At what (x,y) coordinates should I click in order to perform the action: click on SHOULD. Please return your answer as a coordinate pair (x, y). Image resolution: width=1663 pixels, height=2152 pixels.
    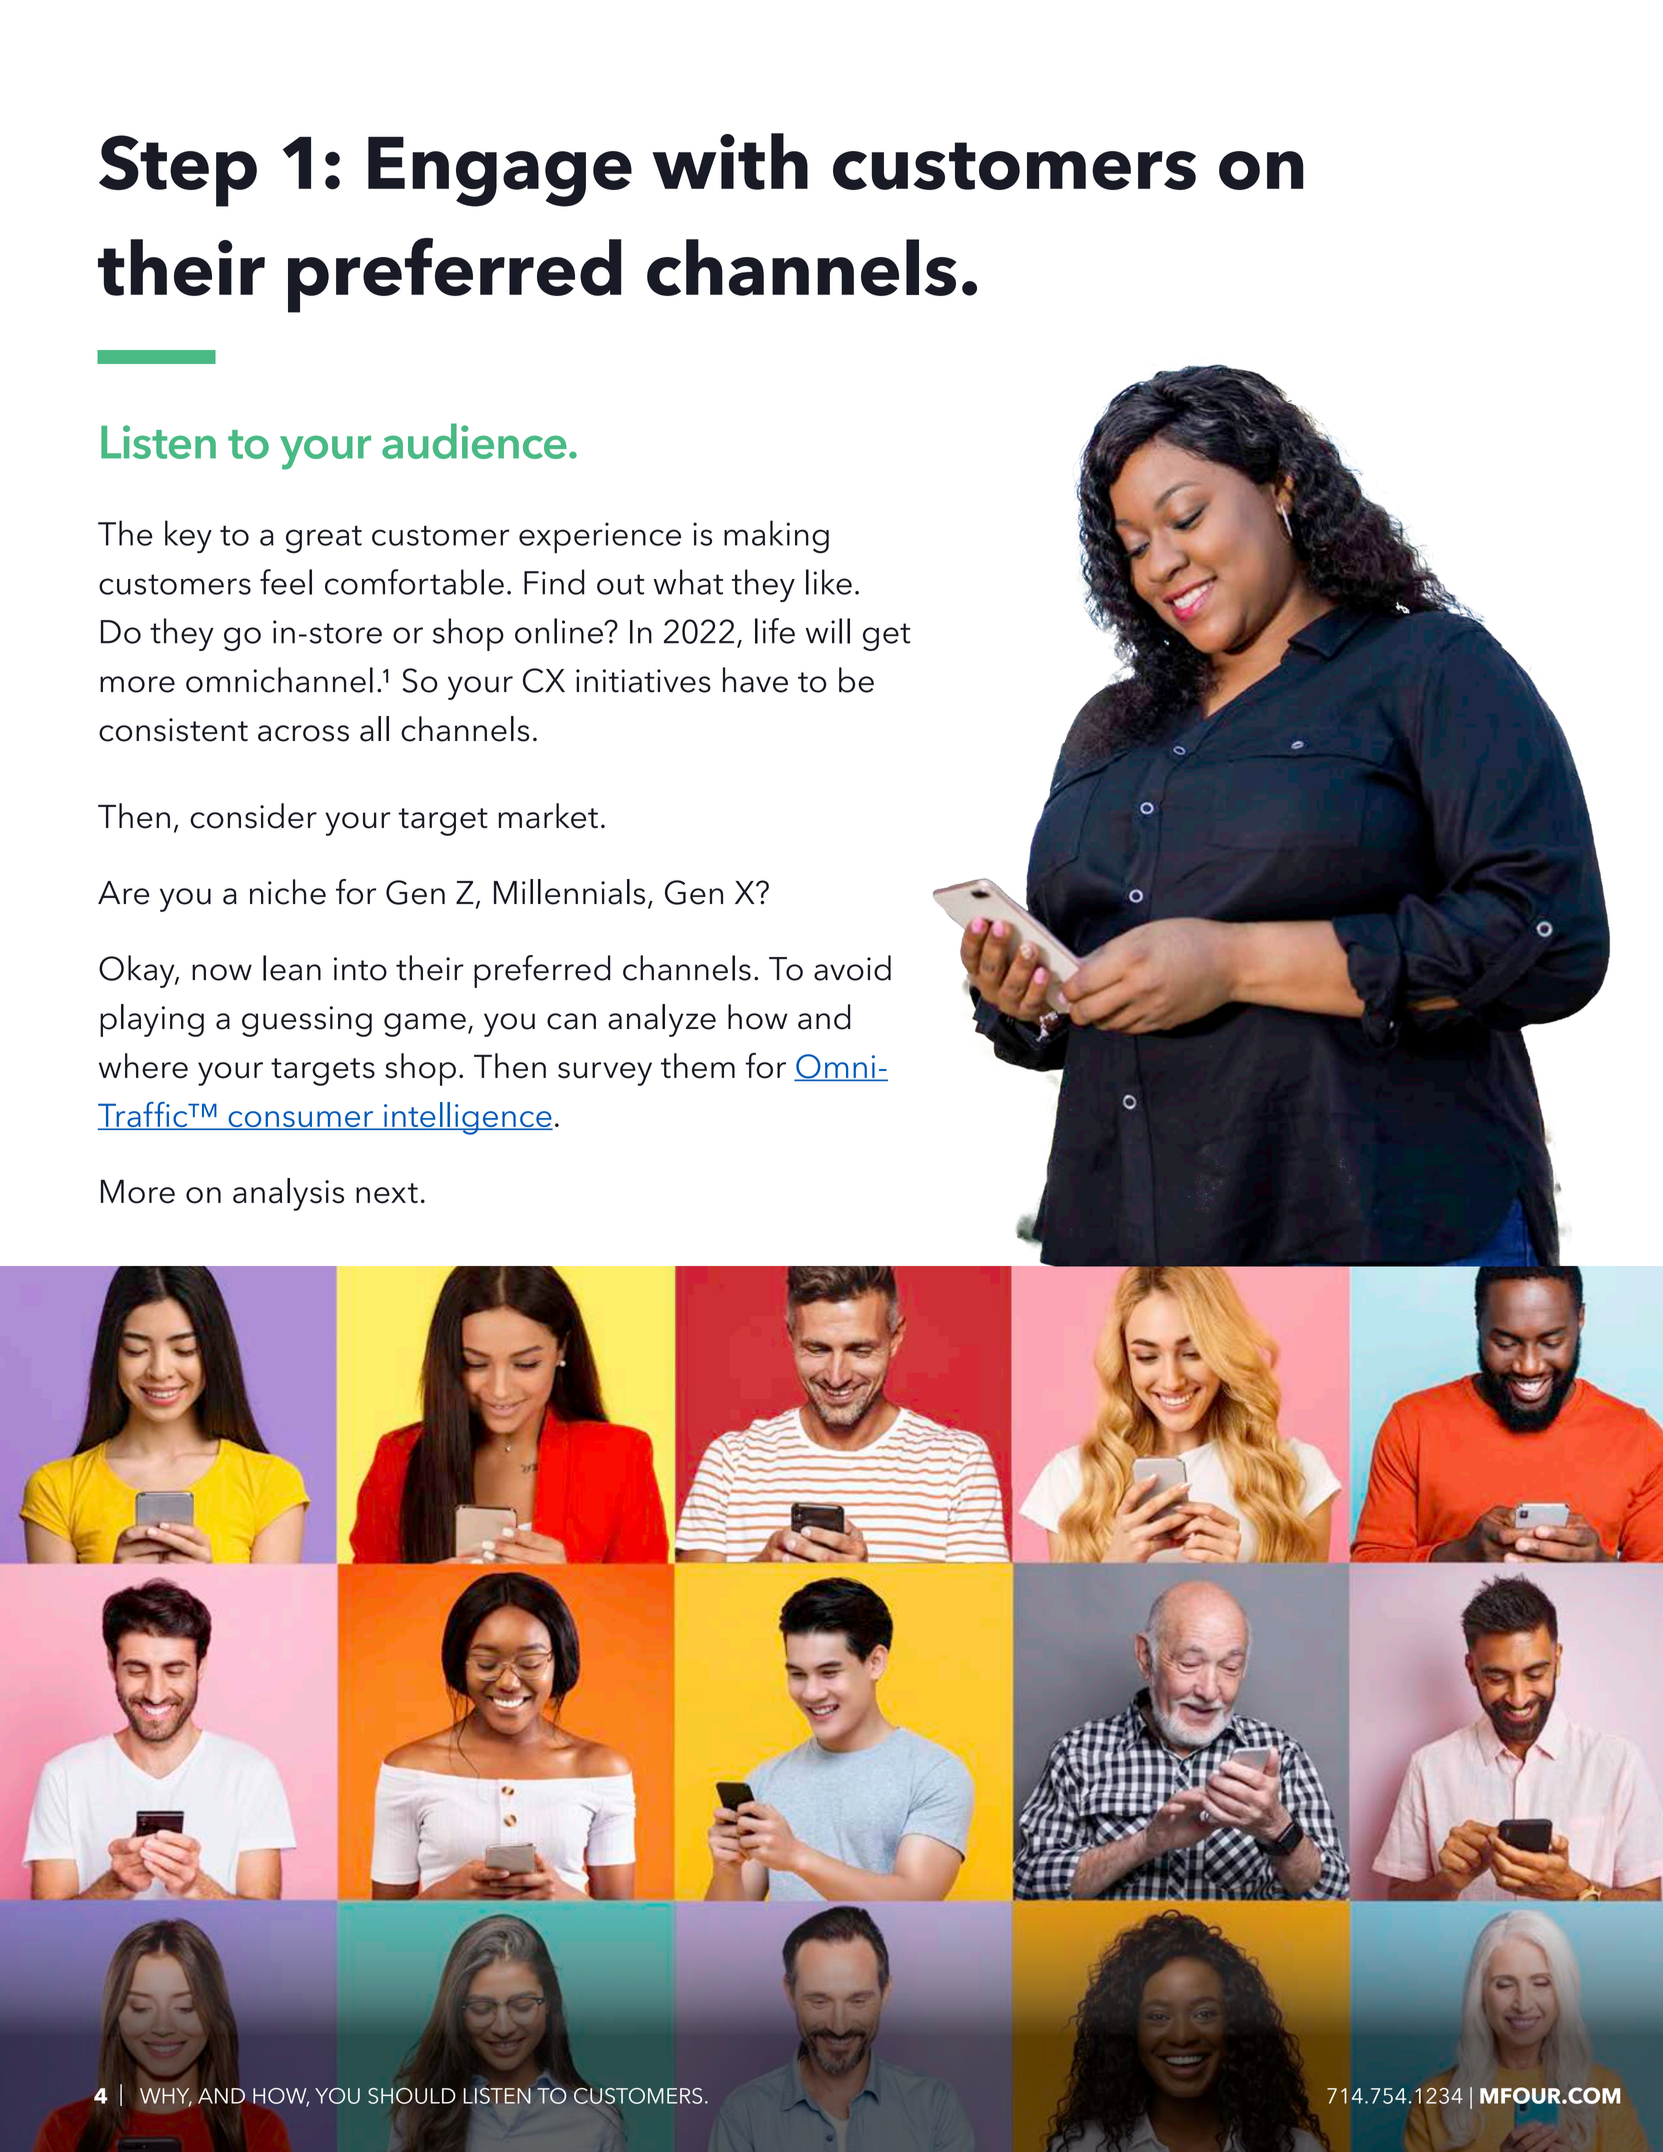
    Looking at the image, I should click on (411, 2095).
